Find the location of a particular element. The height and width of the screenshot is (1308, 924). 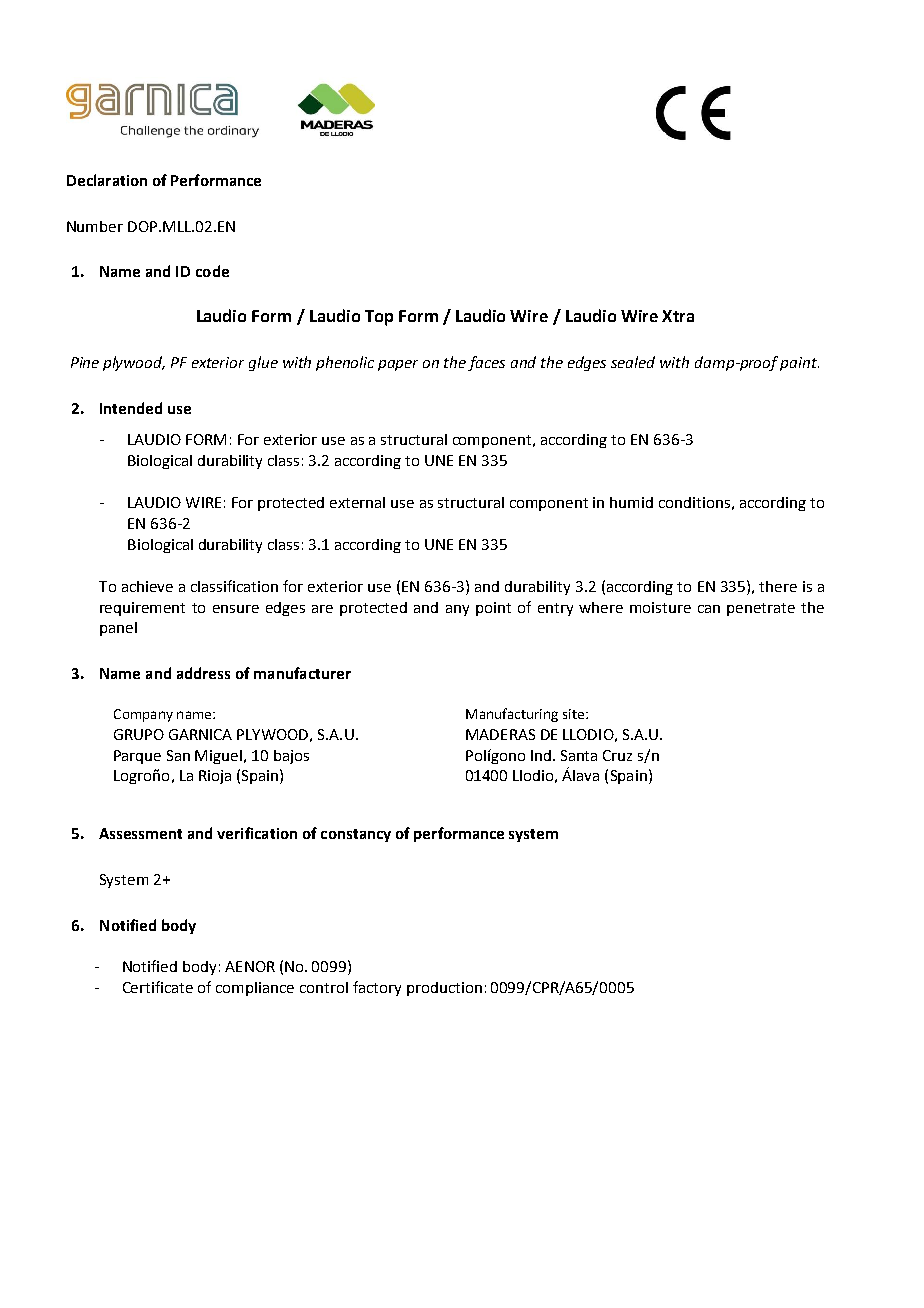

Certificate is located at coordinates (158, 987).
